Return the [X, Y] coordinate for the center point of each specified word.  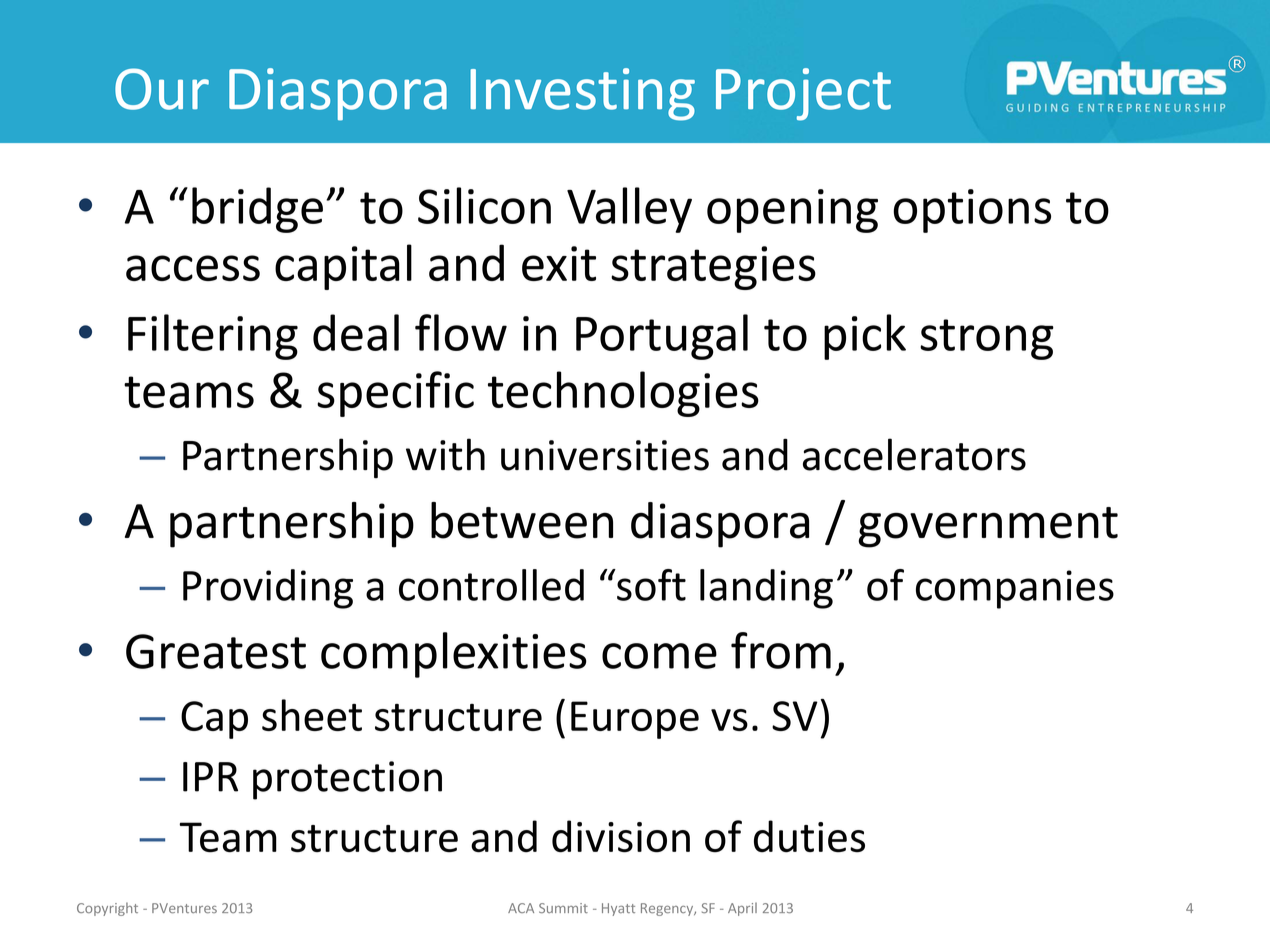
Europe [635, 720]
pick [865, 337]
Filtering [213, 337]
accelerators [914, 454]
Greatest [216, 651]
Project [803, 94]
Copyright [107, 909]
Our [162, 89]
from [781, 650]
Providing [268, 589]
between [522, 520]
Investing [582, 94]
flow [461, 332]
